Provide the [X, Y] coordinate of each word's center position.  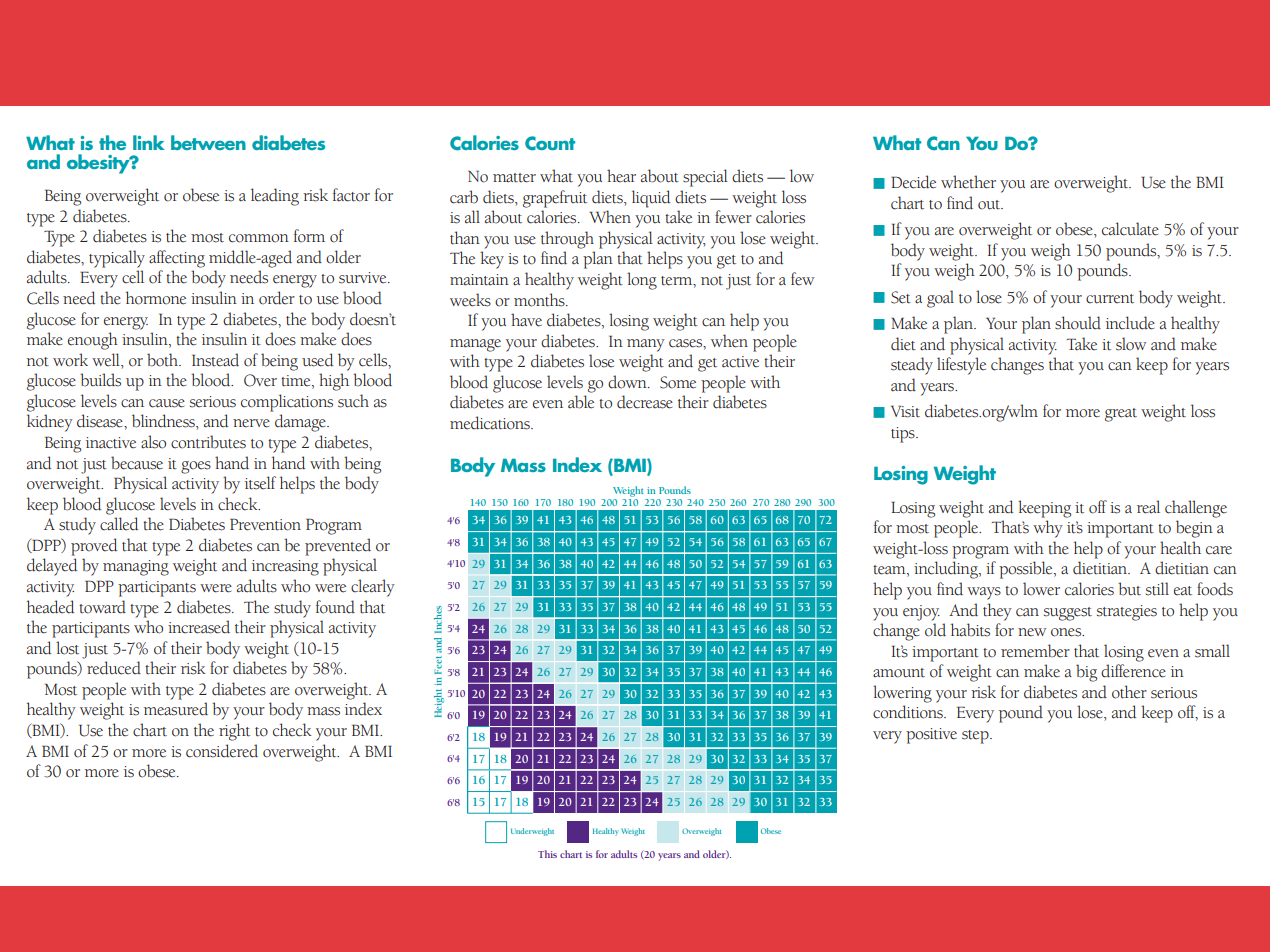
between [208, 142]
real [1148, 507]
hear [621, 176]
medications [491, 423]
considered [222, 751]
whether [968, 182]
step [976, 737]
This [547, 854]
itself [260, 483]
